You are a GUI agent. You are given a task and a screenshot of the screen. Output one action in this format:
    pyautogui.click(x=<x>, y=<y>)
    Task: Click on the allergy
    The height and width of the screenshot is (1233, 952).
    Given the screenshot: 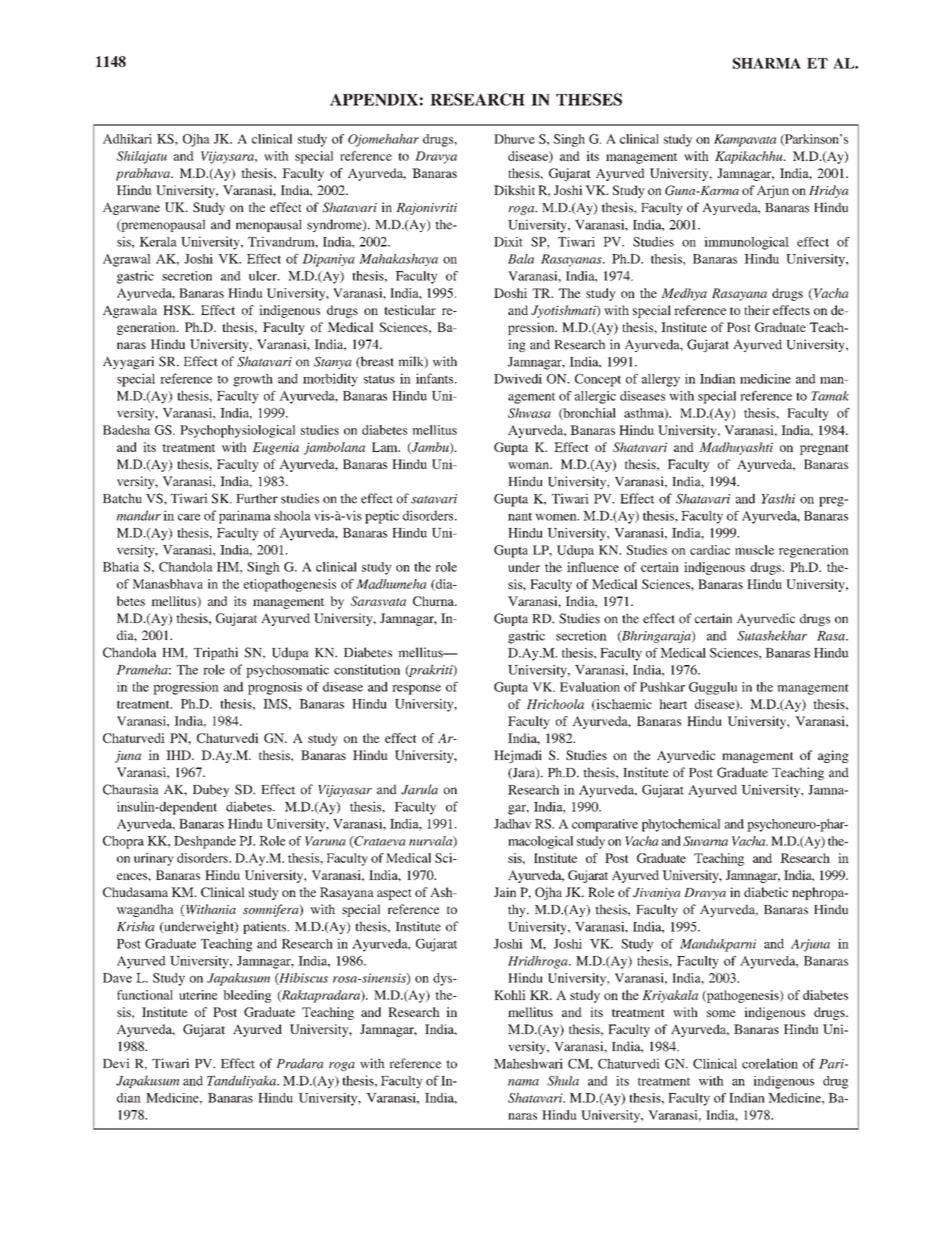 What is the action you would take?
    pyautogui.click(x=661, y=380)
